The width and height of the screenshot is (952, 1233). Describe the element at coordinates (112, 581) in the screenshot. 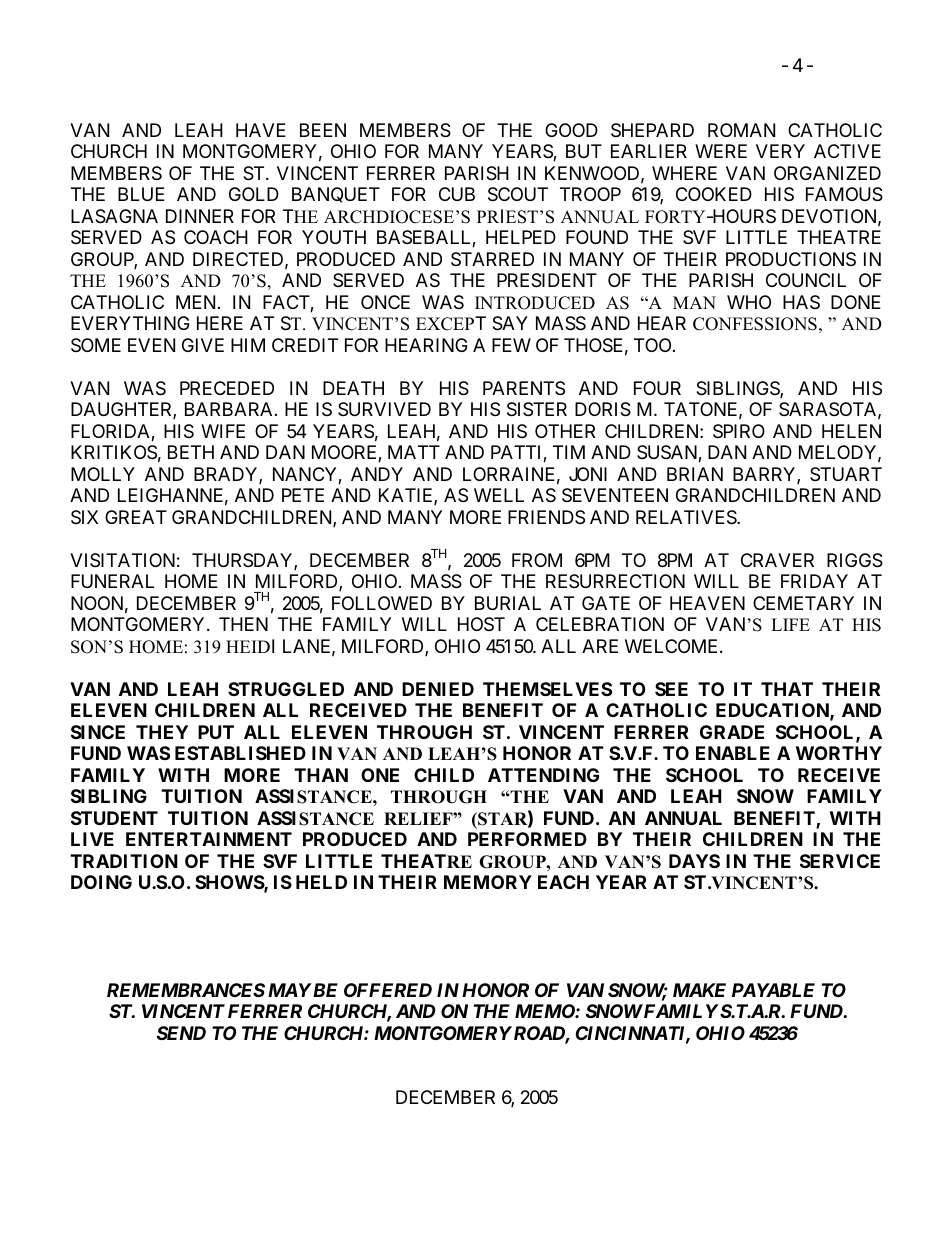

I see `FUNERAL` at that location.
